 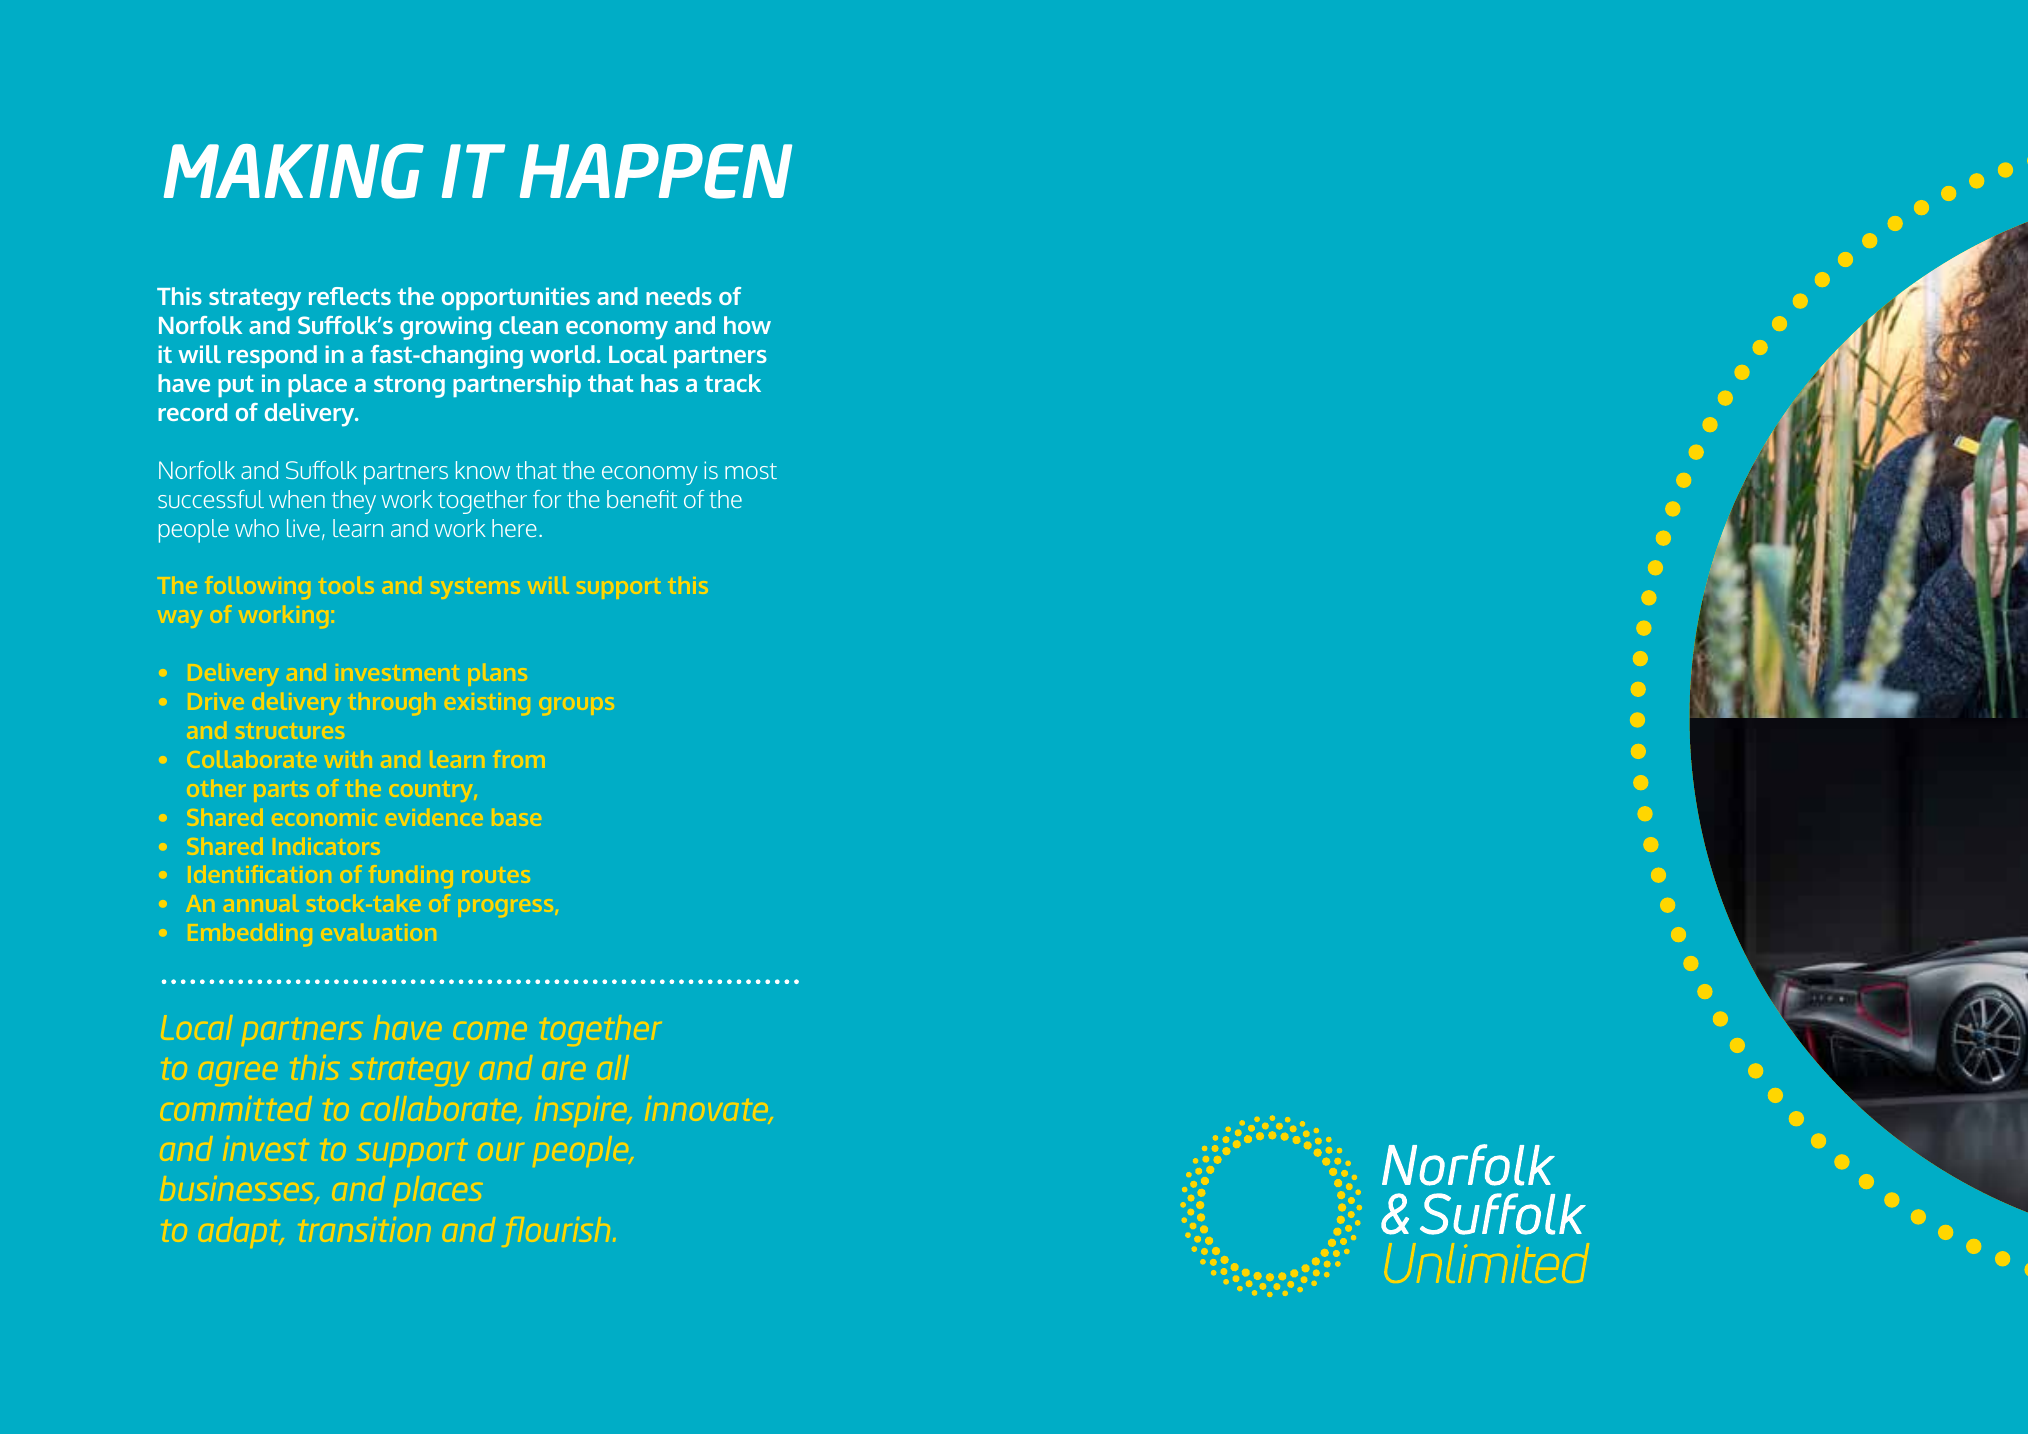 I want to click on who, so click(x=257, y=528).
